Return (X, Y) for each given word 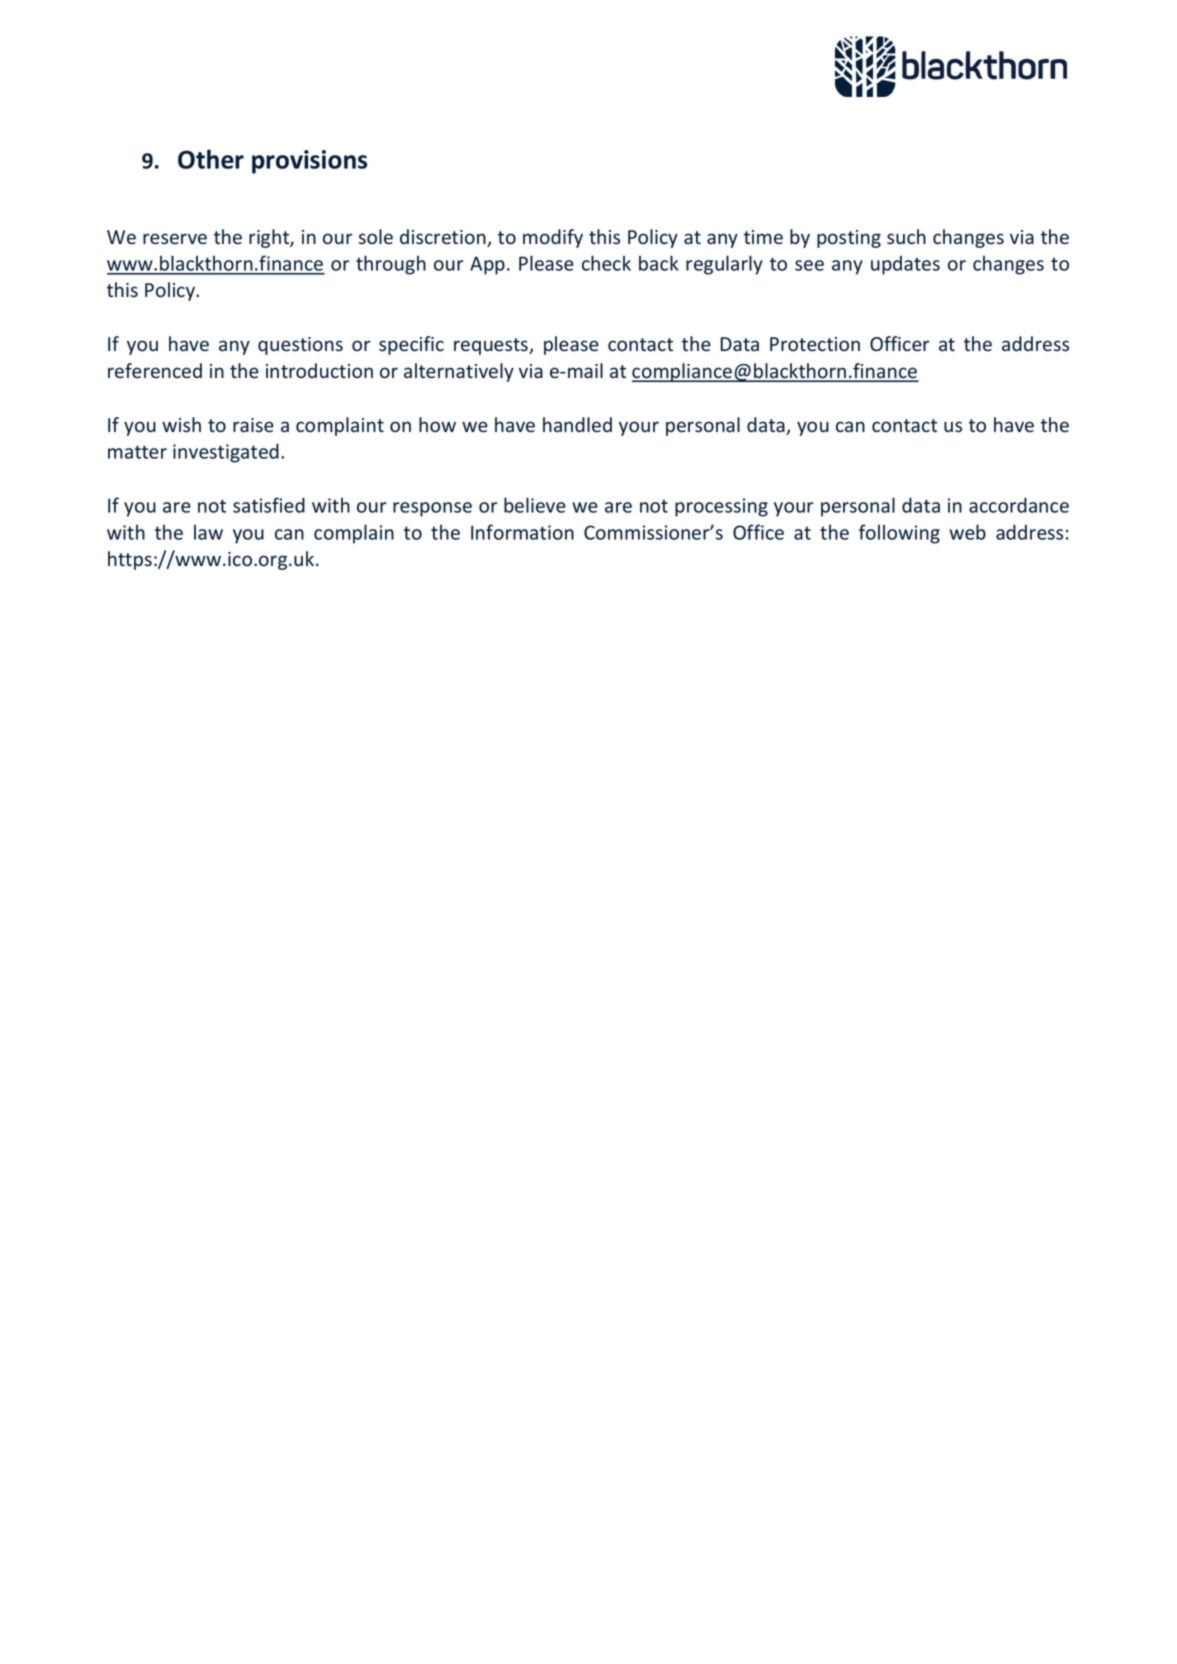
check (606, 263)
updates (905, 265)
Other (211, 159)
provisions (309, 162)
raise (253, 425)
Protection (815, 344)
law (208, 532)
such (906, 237)
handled (577, 425)
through (391, 265)
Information (522, 532)
